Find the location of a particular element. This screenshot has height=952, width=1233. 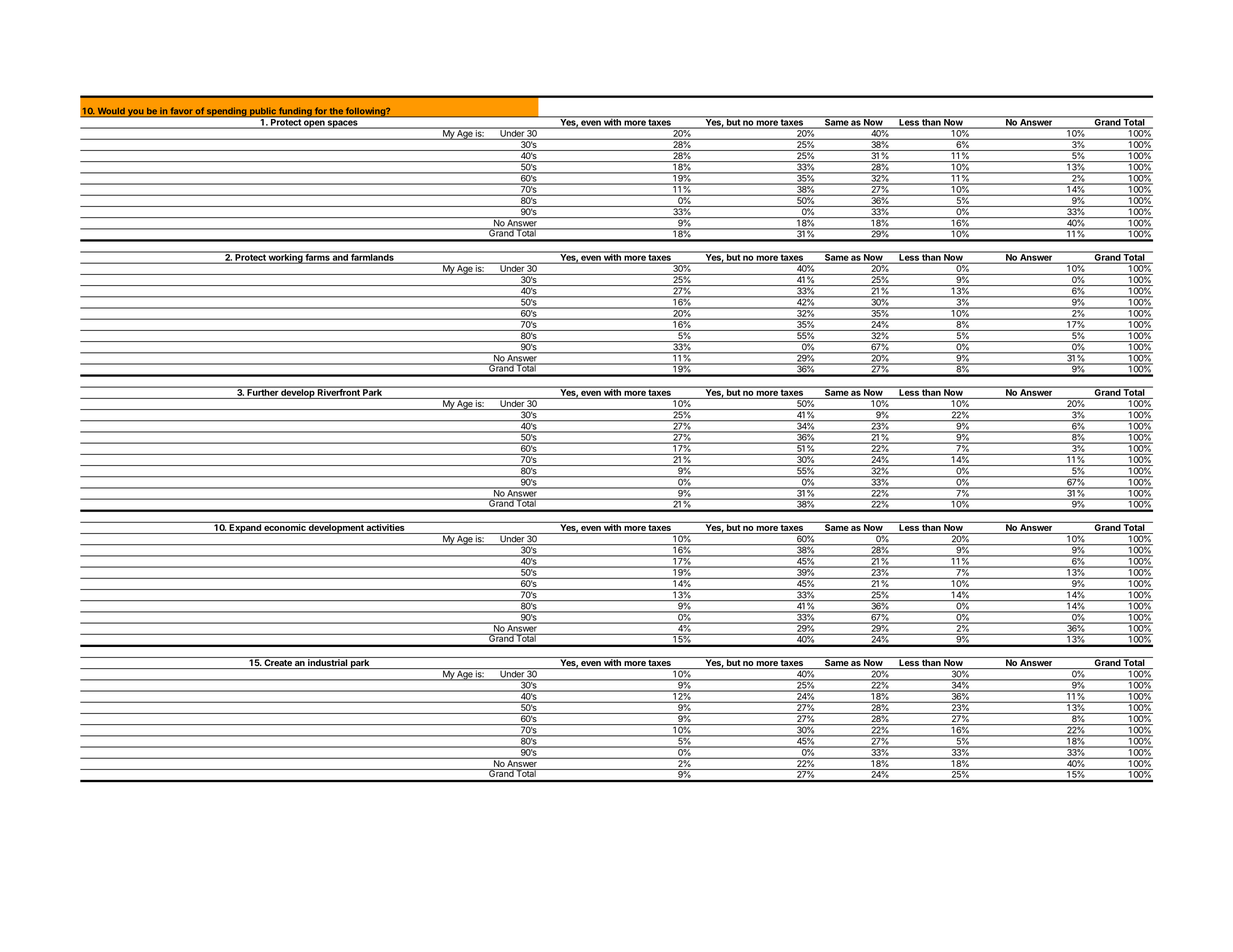

Would is located at coordinates (111, 112).
